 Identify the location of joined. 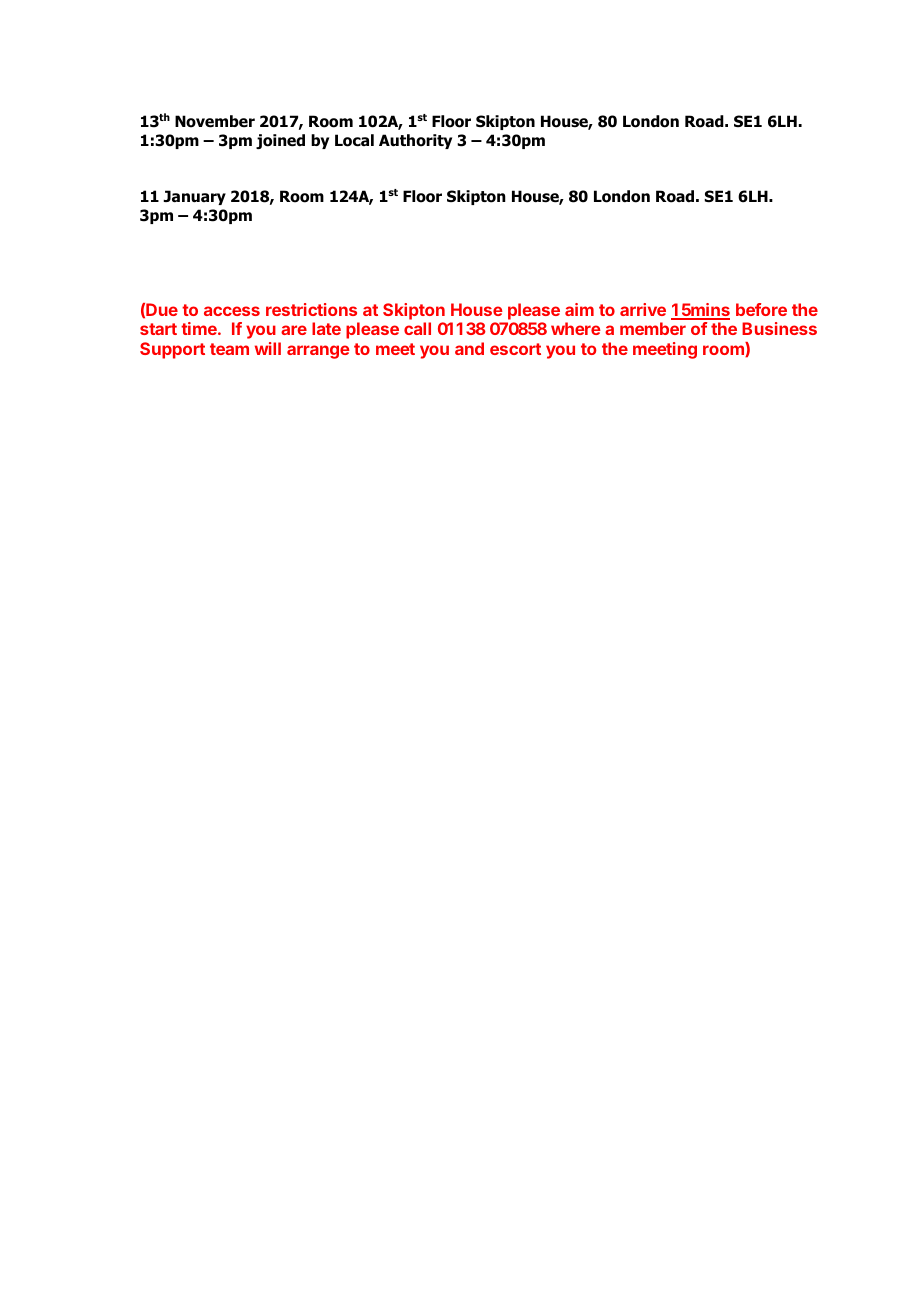
(280, 141).
